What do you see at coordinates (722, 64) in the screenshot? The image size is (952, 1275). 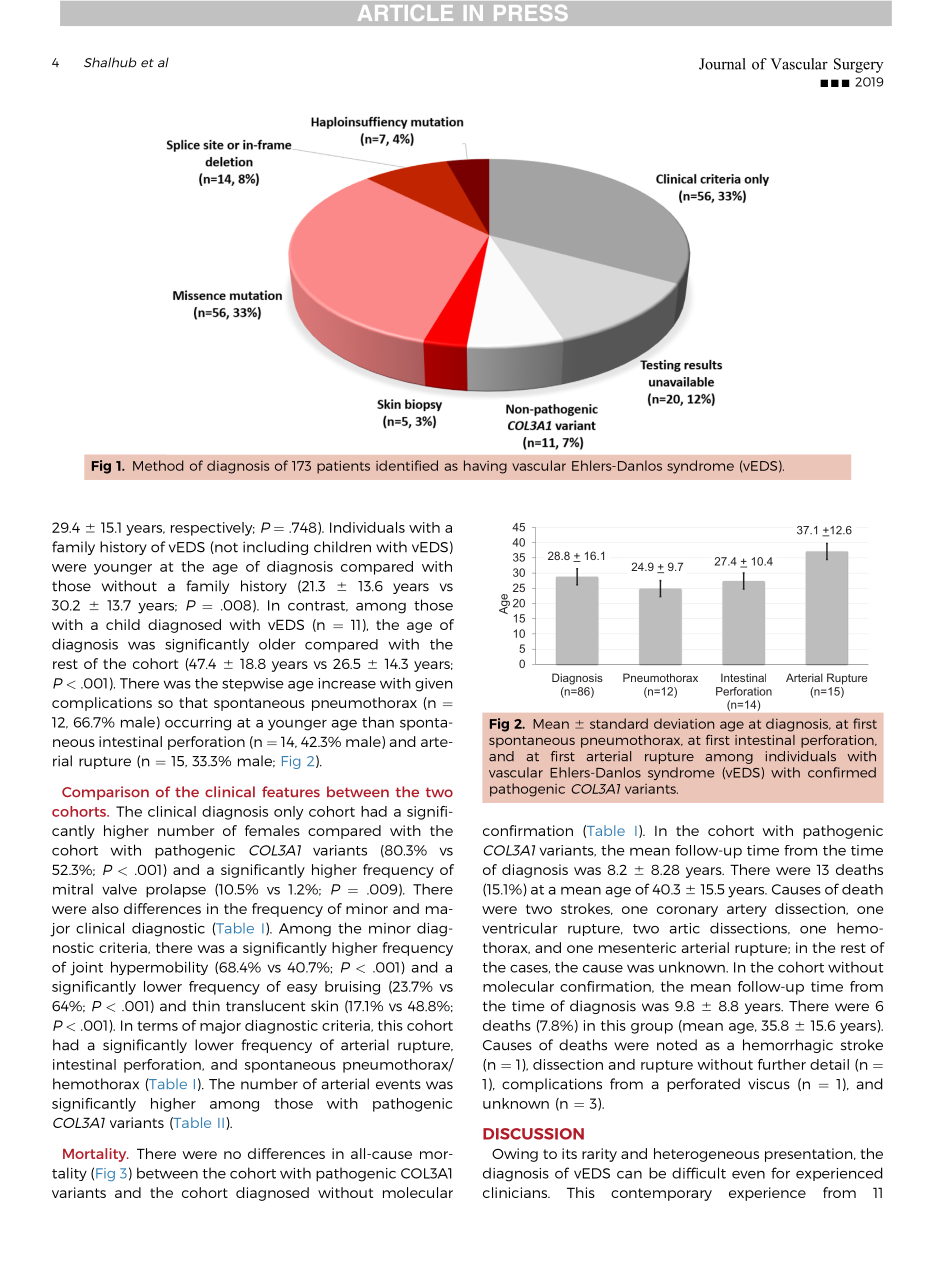 I see `Journal` at bounding box center [722, 64].
